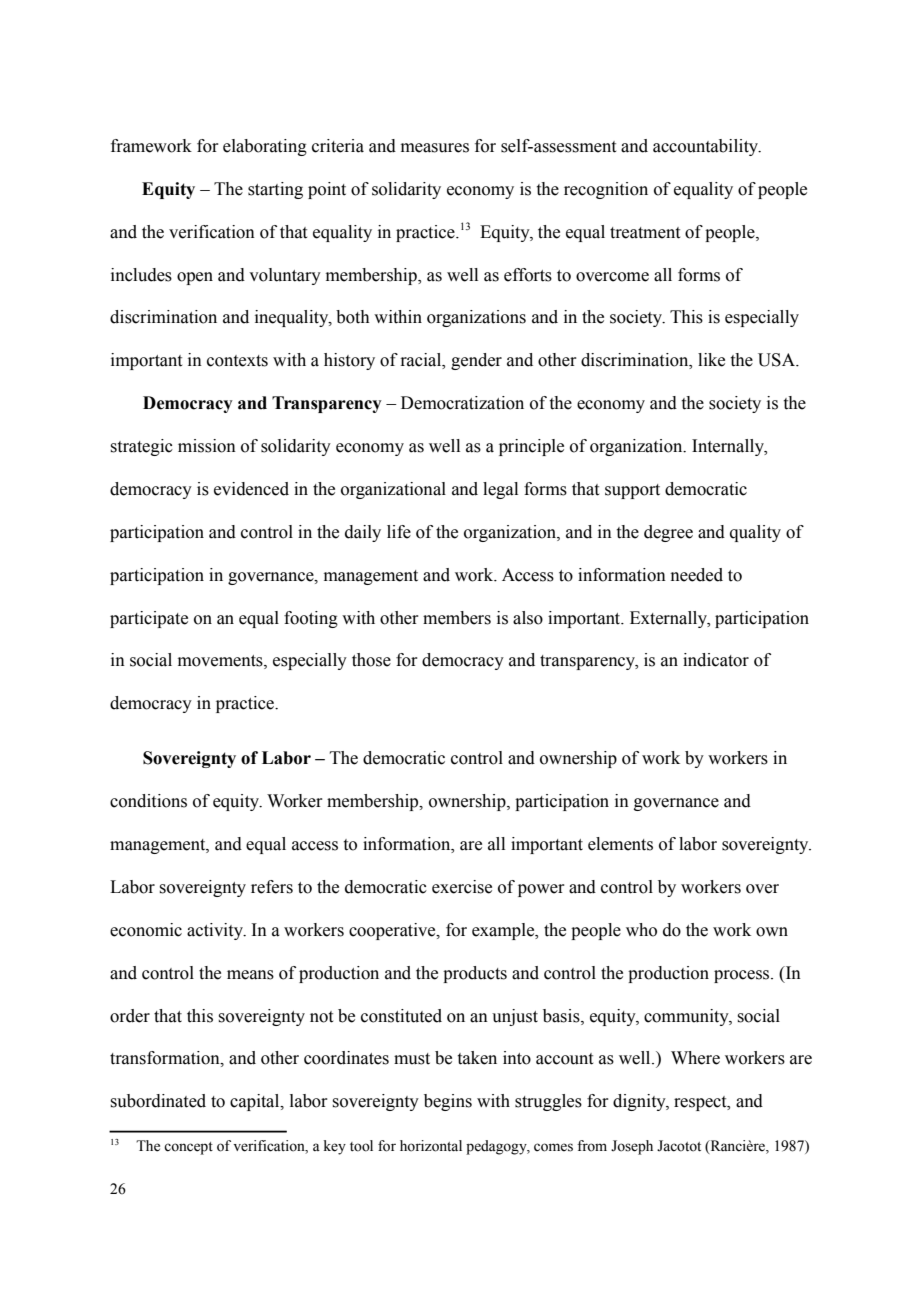 The width and height of the image is (924, 1308). What do you see at coordinates (188, 1148) in the image?
I see `concept` at bounding box center [188, 1148].
